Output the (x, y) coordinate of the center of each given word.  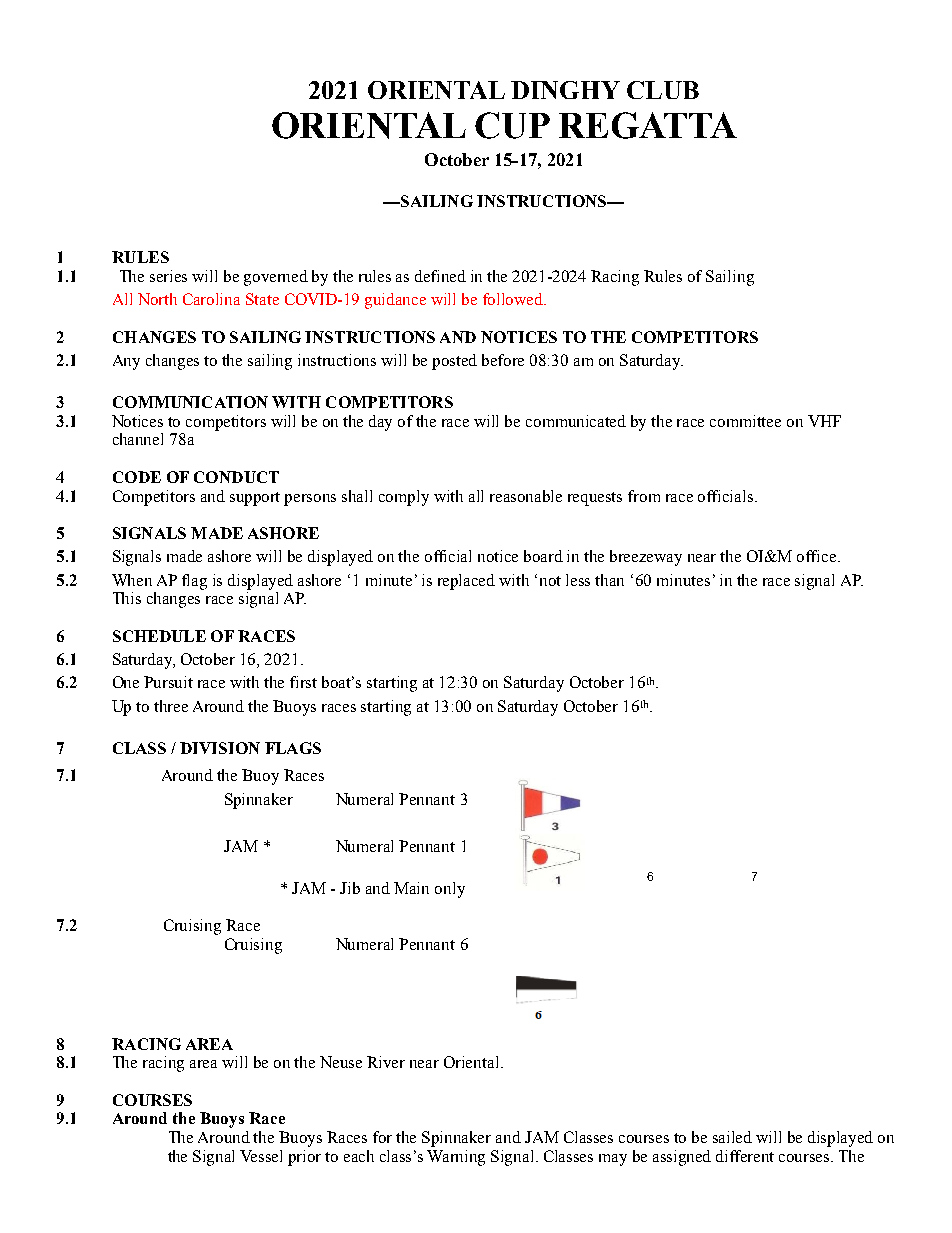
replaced (466, 582)
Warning (456, 1158)
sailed (732, 1137)
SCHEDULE (159, 636)
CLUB (663, 90)
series (168, 276)
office (818, 556)
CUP (512, 125)
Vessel (261, 1156)
